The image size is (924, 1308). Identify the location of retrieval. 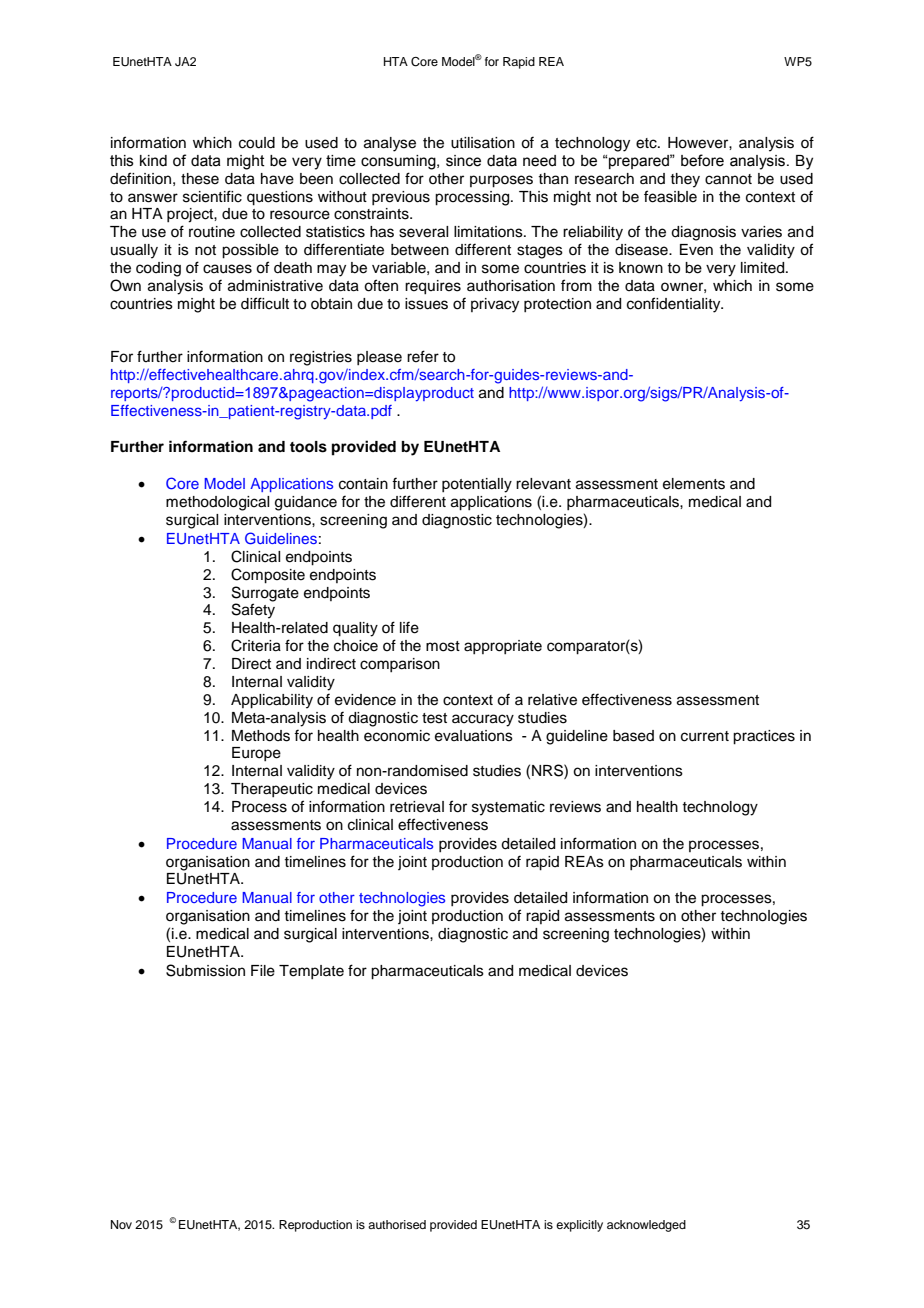
(417, 807).
